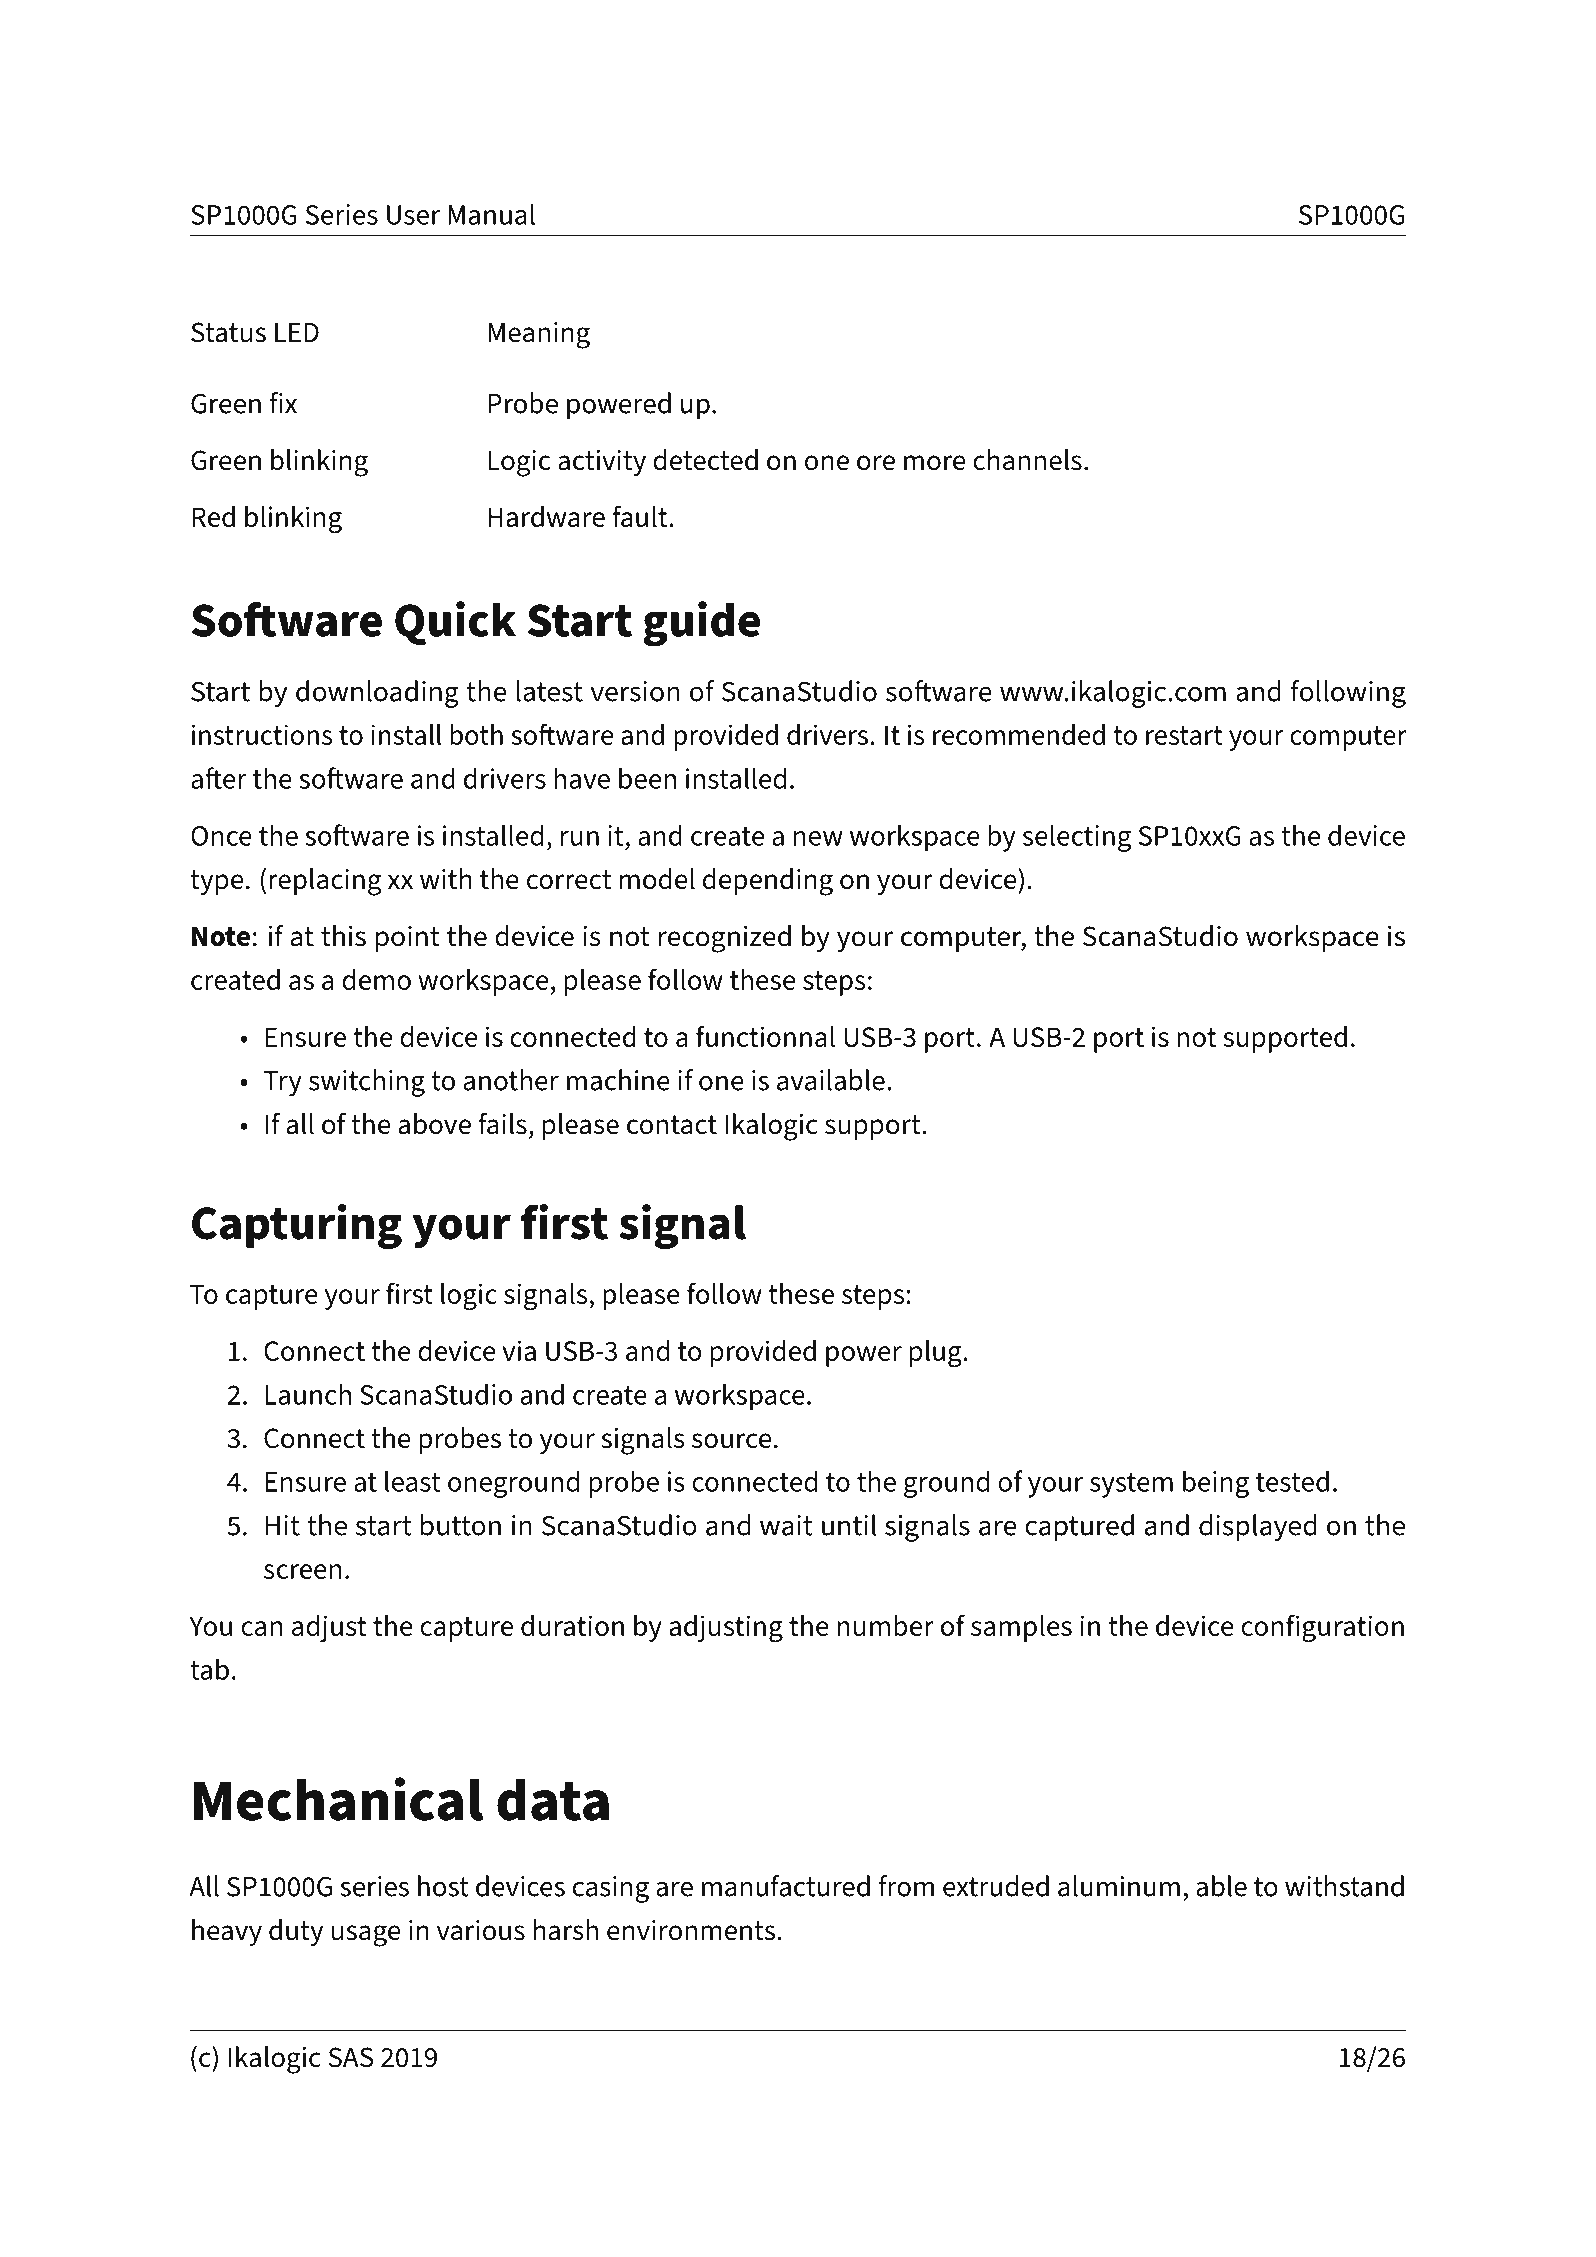 The height and width of the image is (2257, 1596). Describe the element at coordinates (351, 2057) in the image. I see `SAS` at that location.
